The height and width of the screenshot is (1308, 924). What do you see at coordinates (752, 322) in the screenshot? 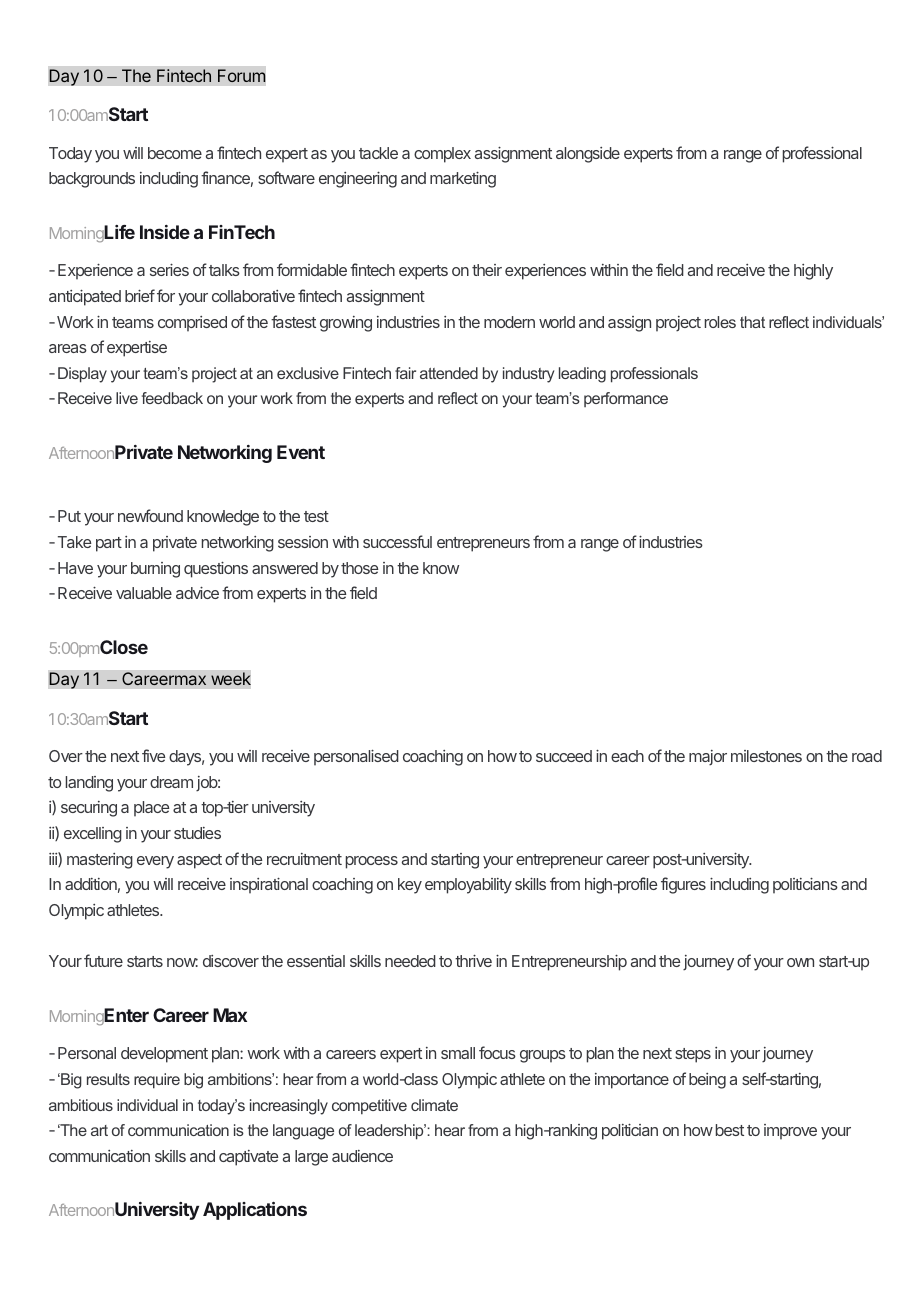
I see `that` at bounding box center [752, 322].
